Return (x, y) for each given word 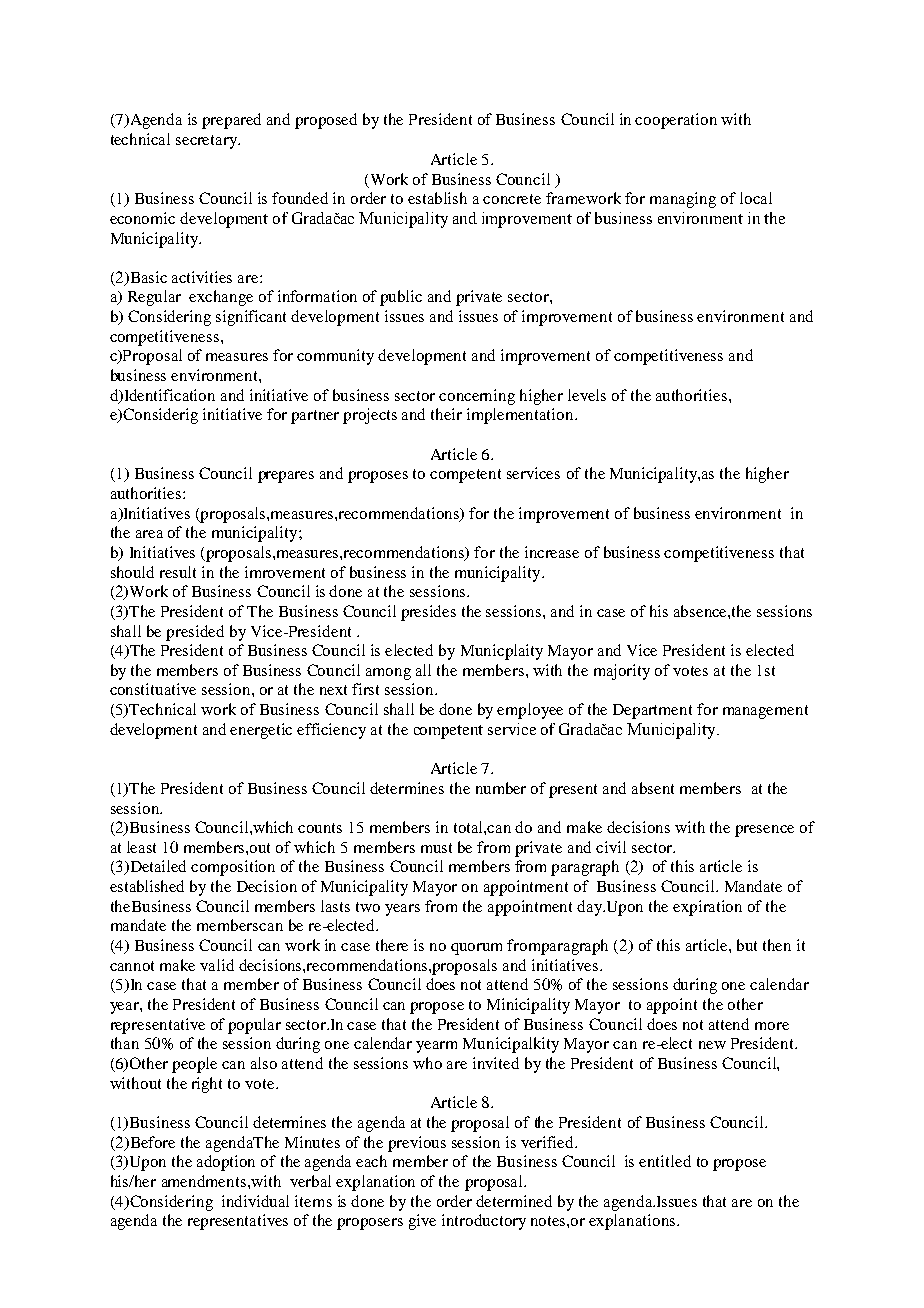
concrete (512, 199)
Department (652, 711)
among (388, 674)
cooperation (676, 121)
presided (195, 633)
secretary (208, 142)
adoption (226, 1163)
